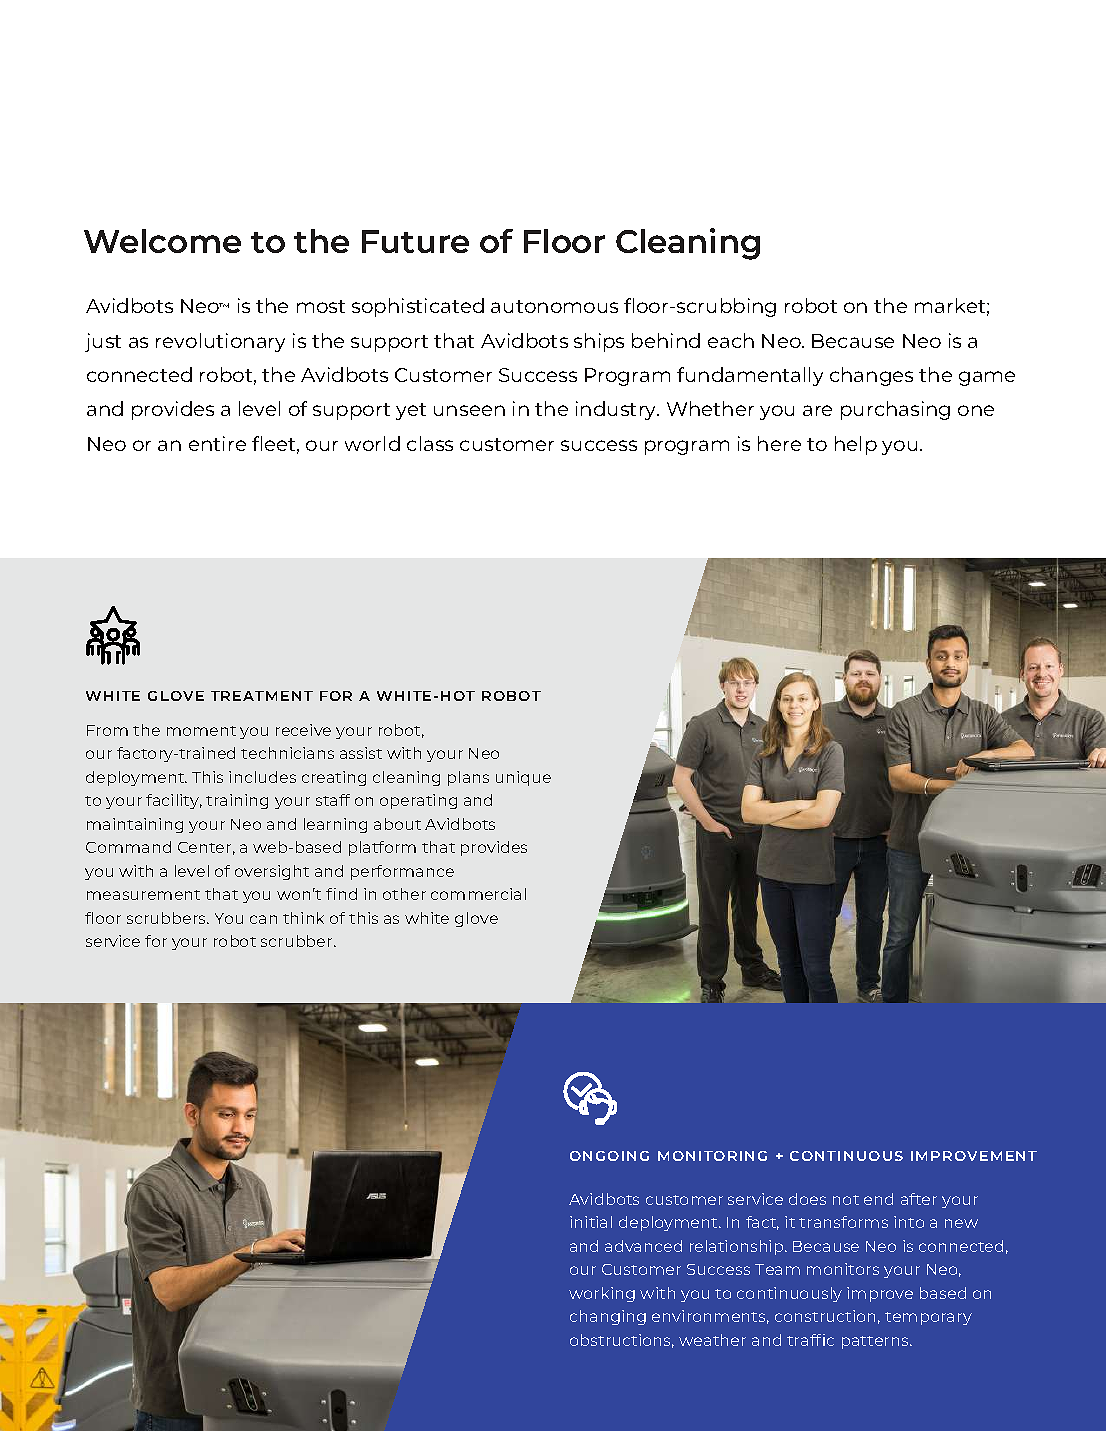  Describe the element at coordinates (468, 778) in the screenshot. I see `plans` at that location.
